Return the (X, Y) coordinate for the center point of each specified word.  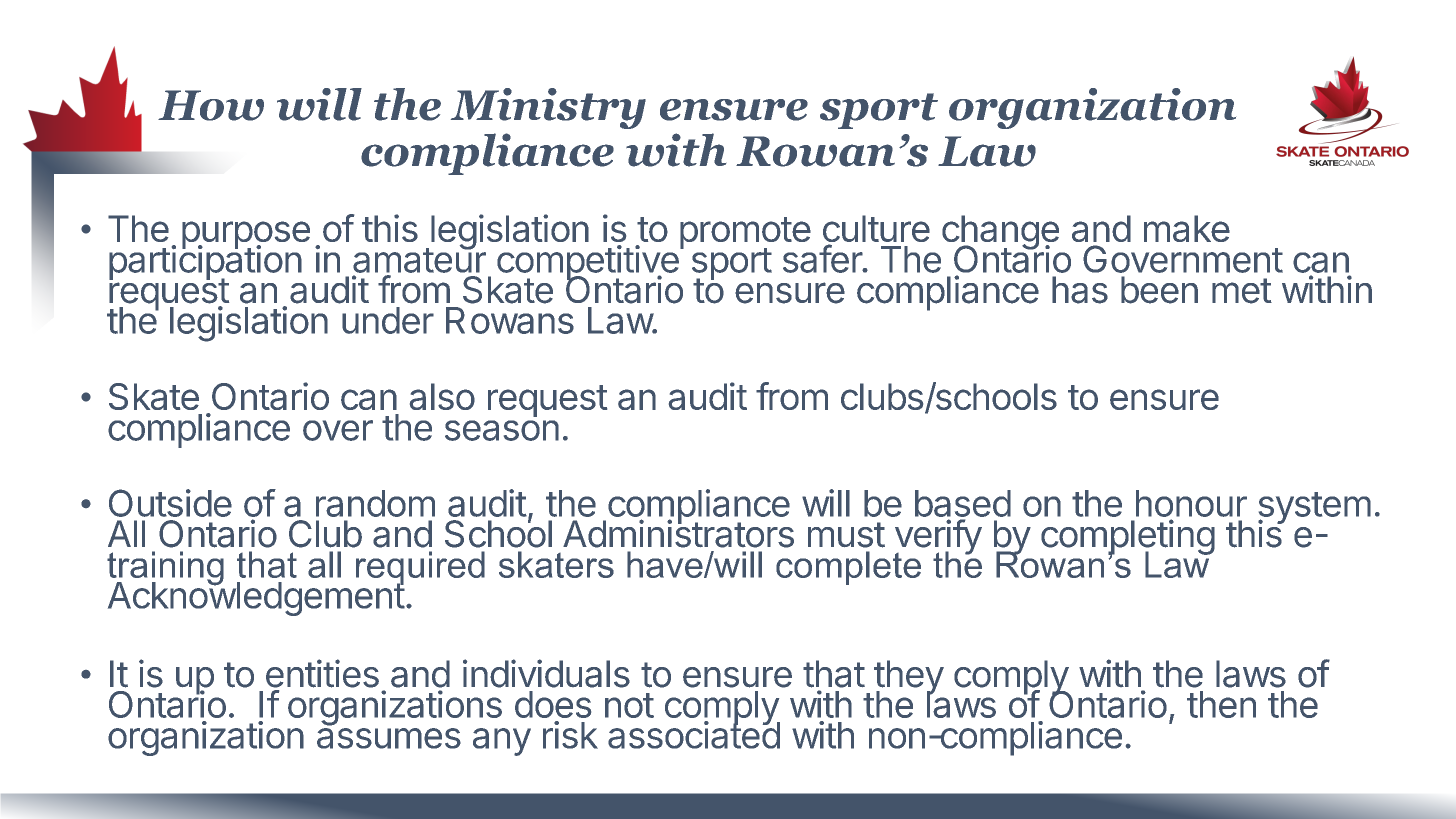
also (442, 396)
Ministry (548, 108)
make (1187, 228)
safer (823, 258)
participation (205, 263)
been (1159, 290)
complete (848, 568)
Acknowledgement (256, 598)
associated (694, 734)
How (211, 105)
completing (1128, 538)
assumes (389, 738)
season (502, 430)
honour (1191, 503)
